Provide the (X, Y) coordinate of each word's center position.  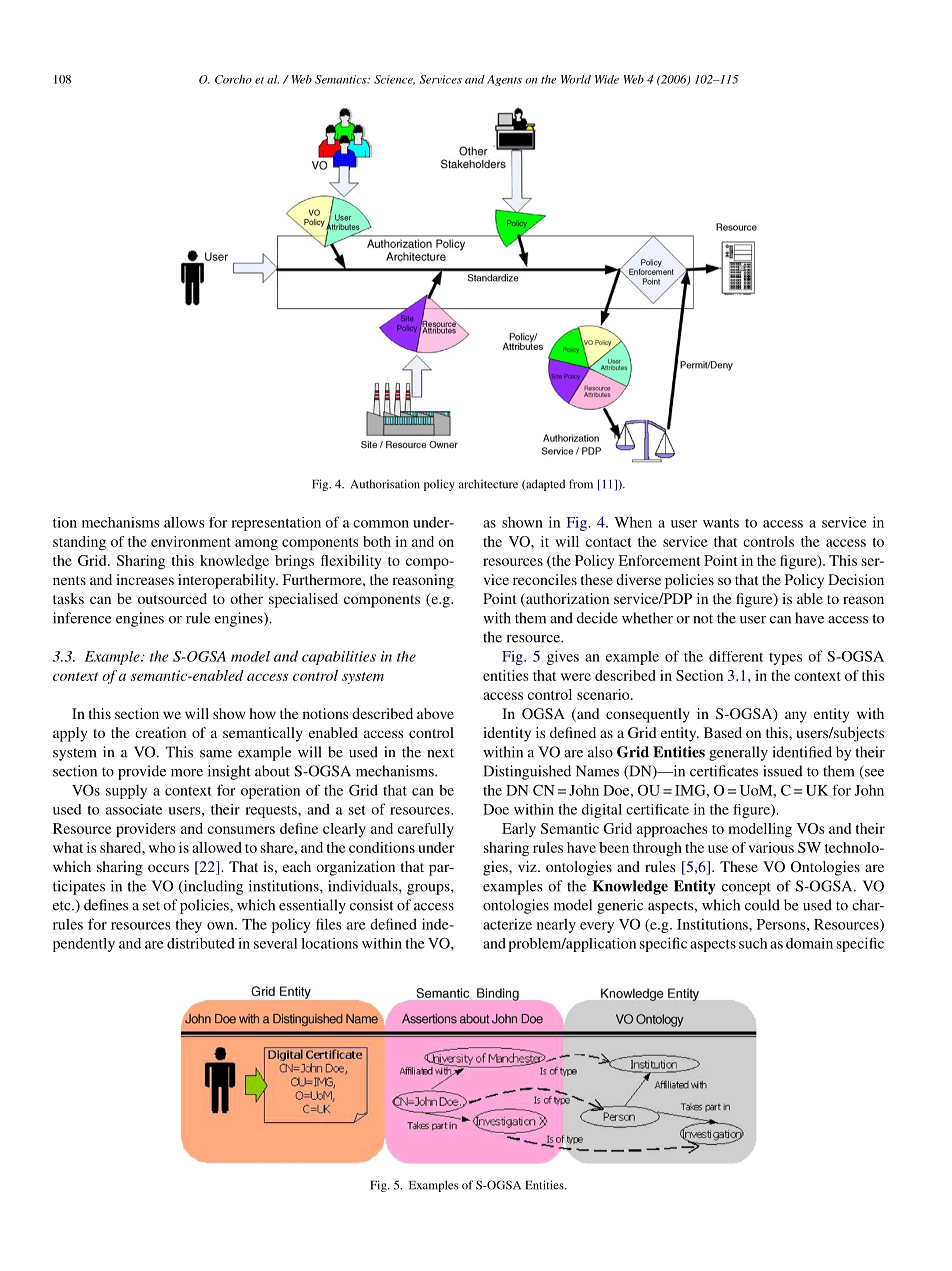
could (762, 905)
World (576, 79)
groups (429, 889)
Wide (607, 79)
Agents (504, 80)
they (188, 926)
